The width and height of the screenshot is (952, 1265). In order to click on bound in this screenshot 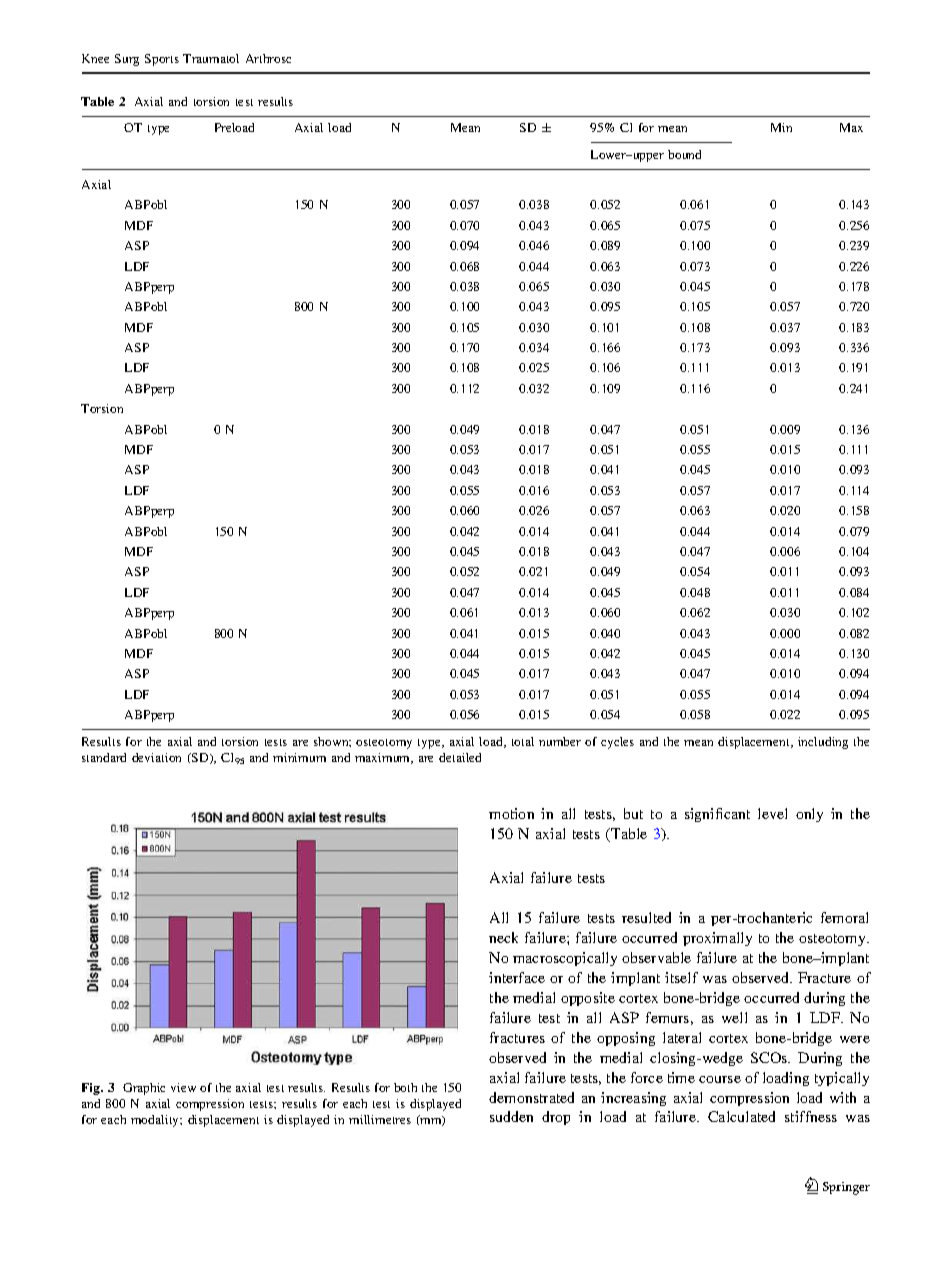, I will do `click(684, 154)`.
